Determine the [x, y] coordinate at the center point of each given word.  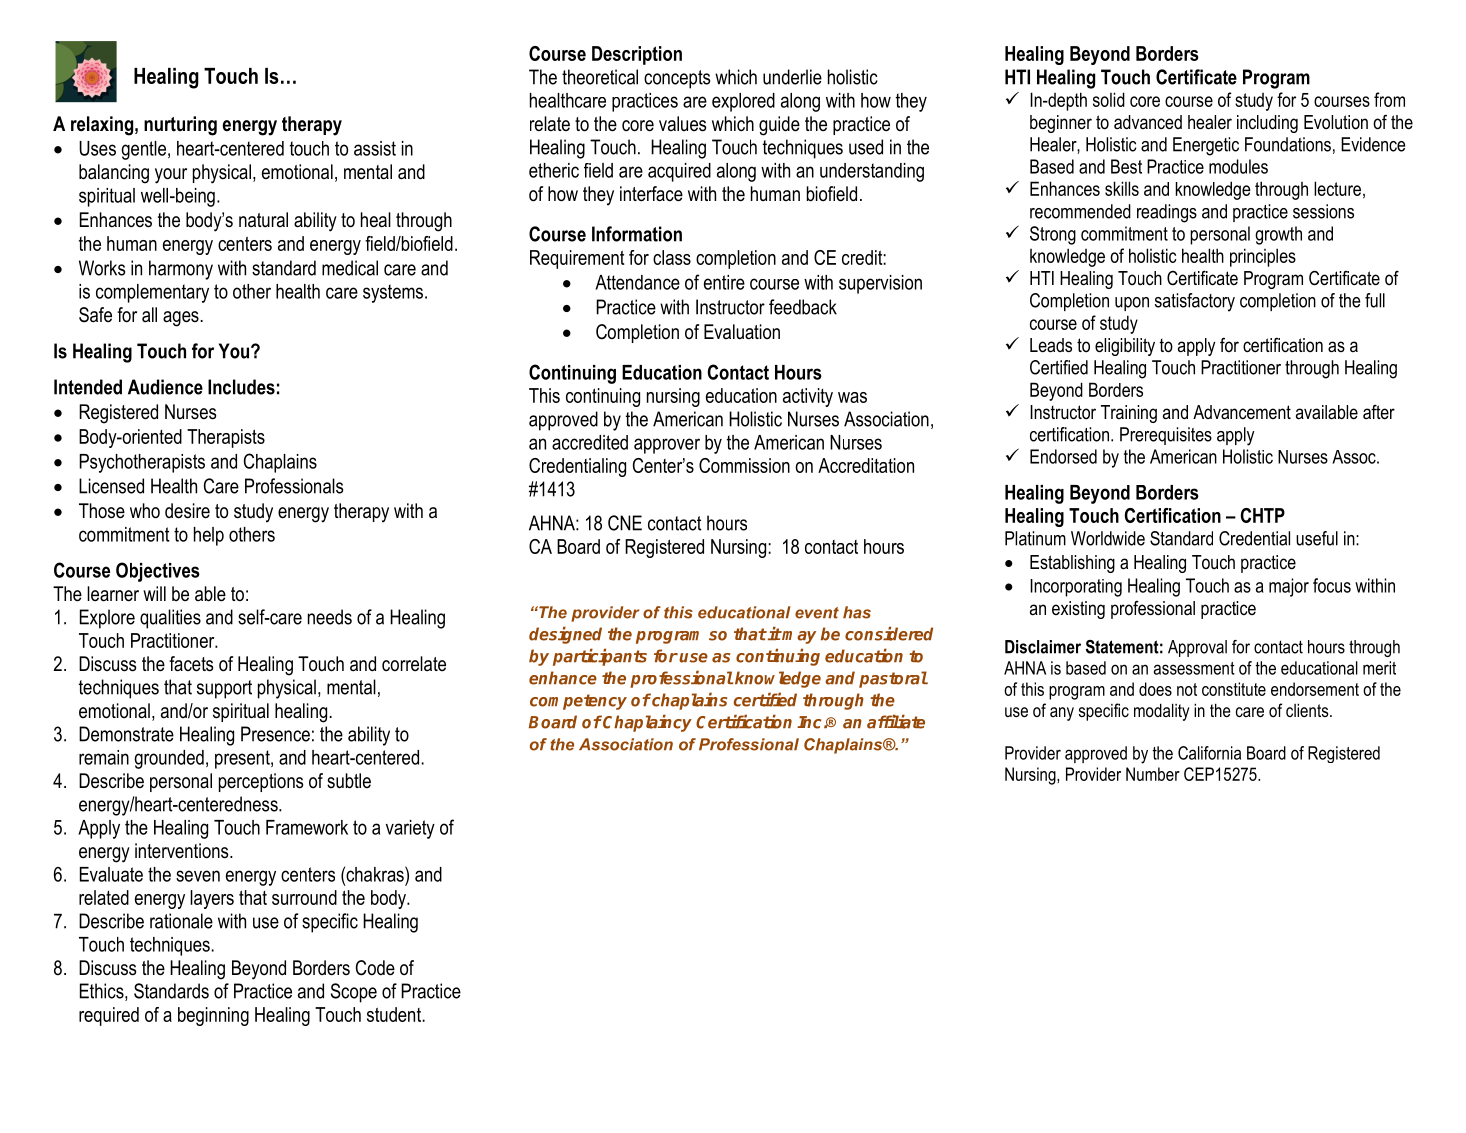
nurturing [180, 126]
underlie [792, 77]
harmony [181, 270]
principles [1263, 257]
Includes [241, 387]
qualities [170, 619]
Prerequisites [1166, 436]
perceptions [261, 782]
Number [1153, 774]
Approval [1197, 648]
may [798, 637]
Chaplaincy [646, 723]
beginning [213, 1016]
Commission [744, 465]
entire [724, 282]
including [1267, 124]
